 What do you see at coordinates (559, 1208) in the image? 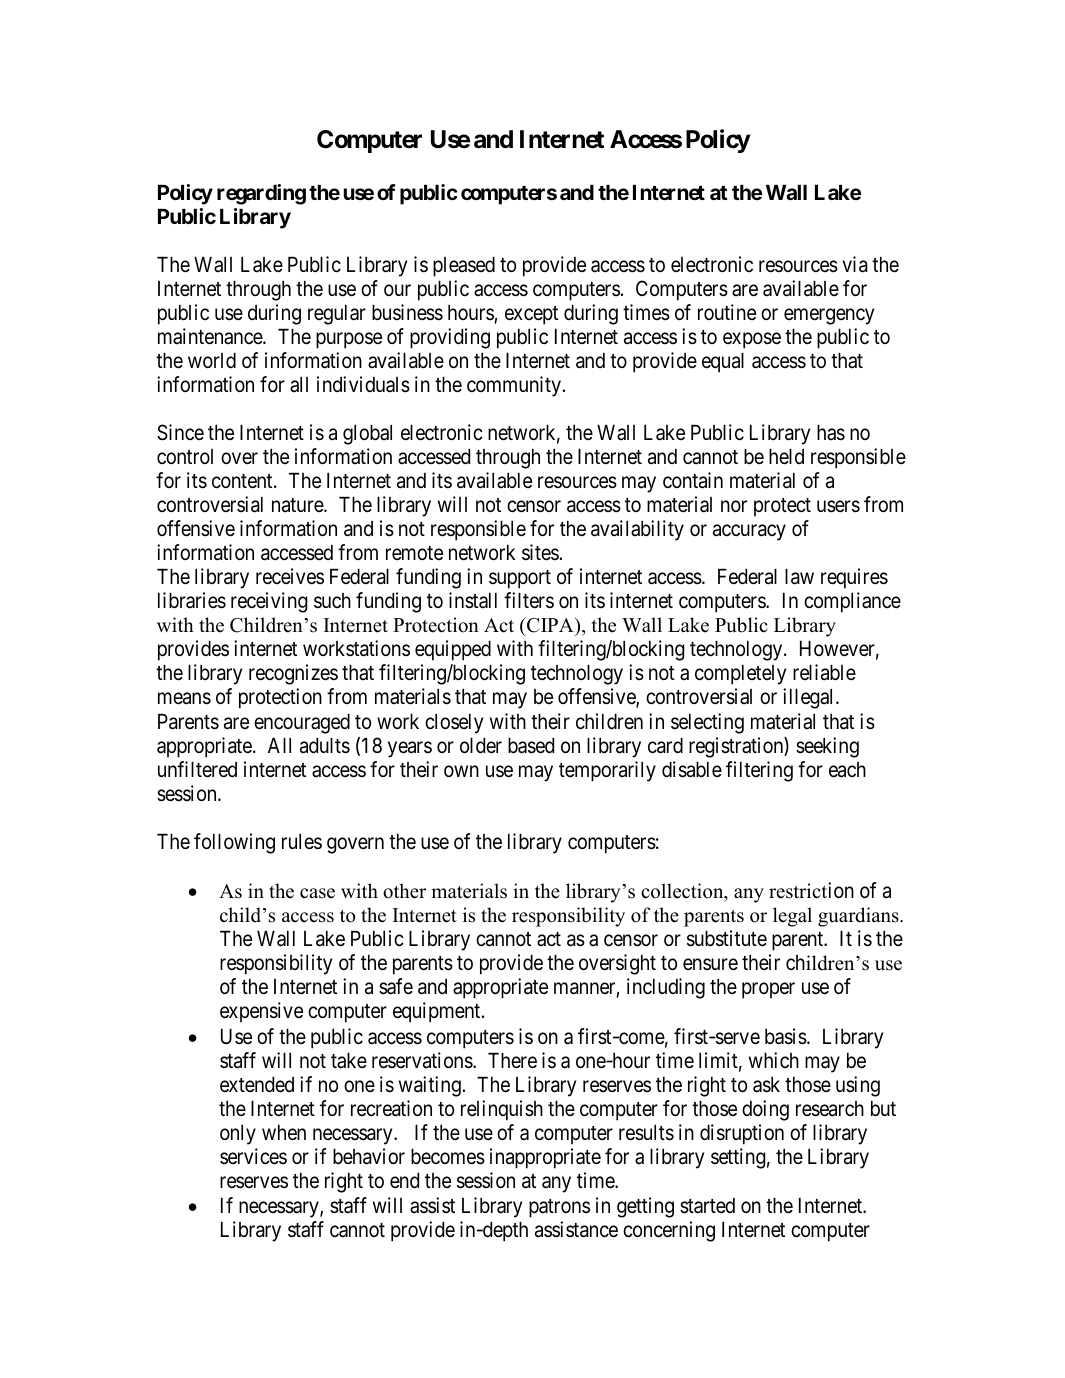
I see `patrons` at bounding box center [559, 1208].
